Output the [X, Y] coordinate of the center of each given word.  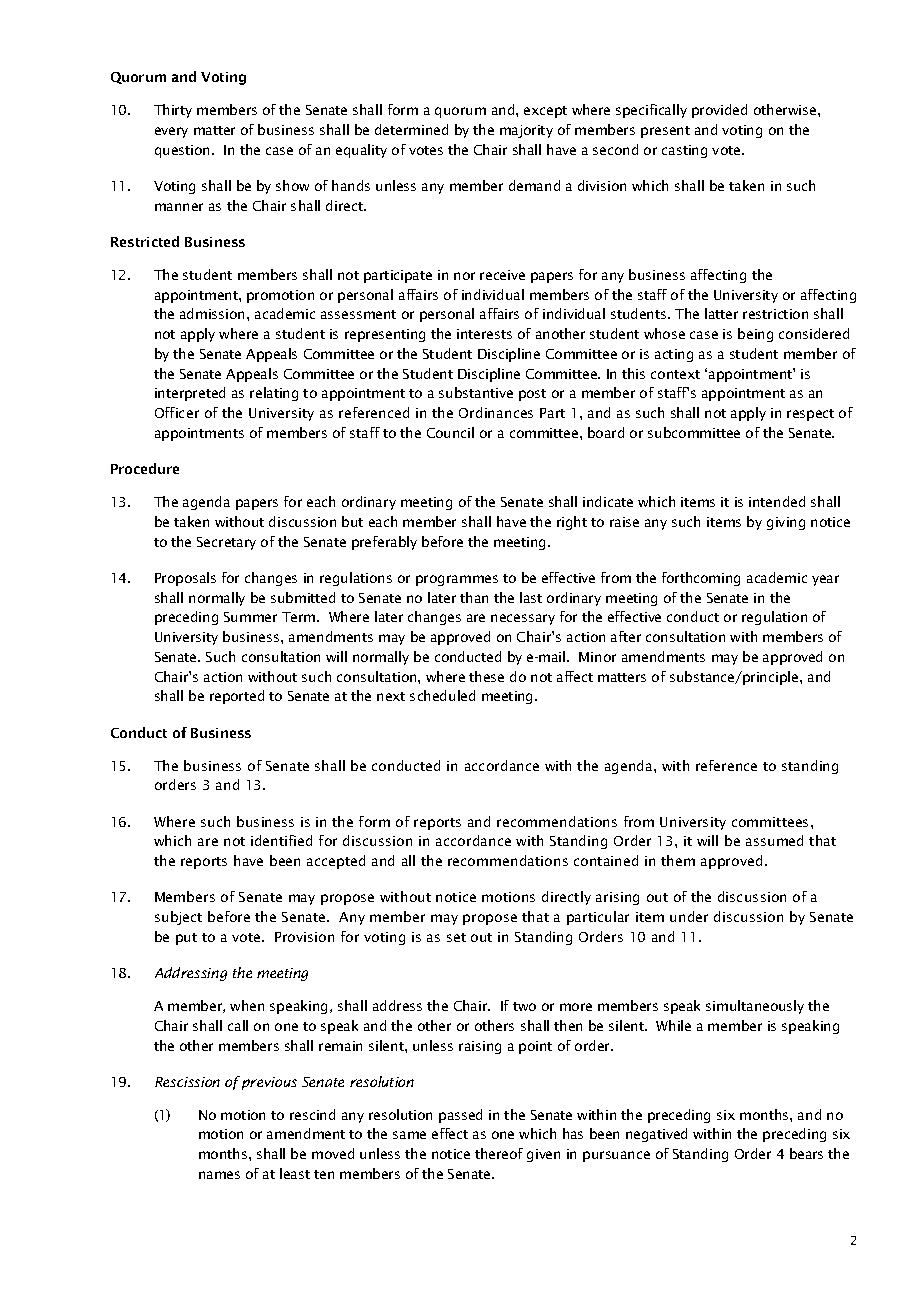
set [456, 937]
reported [237, 697]
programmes [457, 580]
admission [214, 313]
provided [719, 111]
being [755, 335]
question [184, 151]
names [219, 1175]
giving [786, 523]
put [186, 939]
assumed [774, 840]
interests [484, 334]
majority [526, 131]
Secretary [226, 543]
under [689, 916]
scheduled [442, 695]
